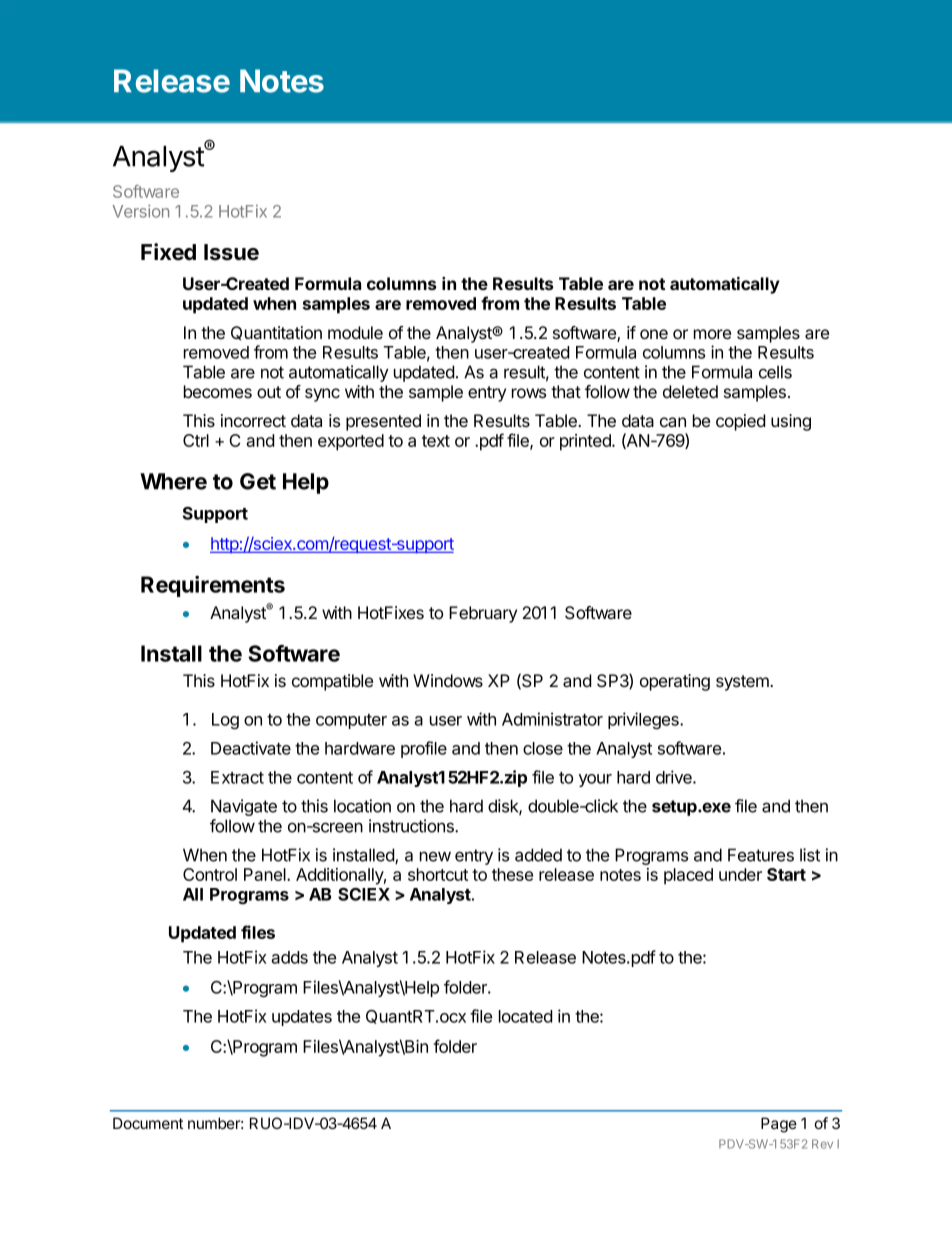 The image size is (952, 1233). What do you see at coordinates (355, 332) in the screenshot?
I see `module` at bounding box center [355, 332].
